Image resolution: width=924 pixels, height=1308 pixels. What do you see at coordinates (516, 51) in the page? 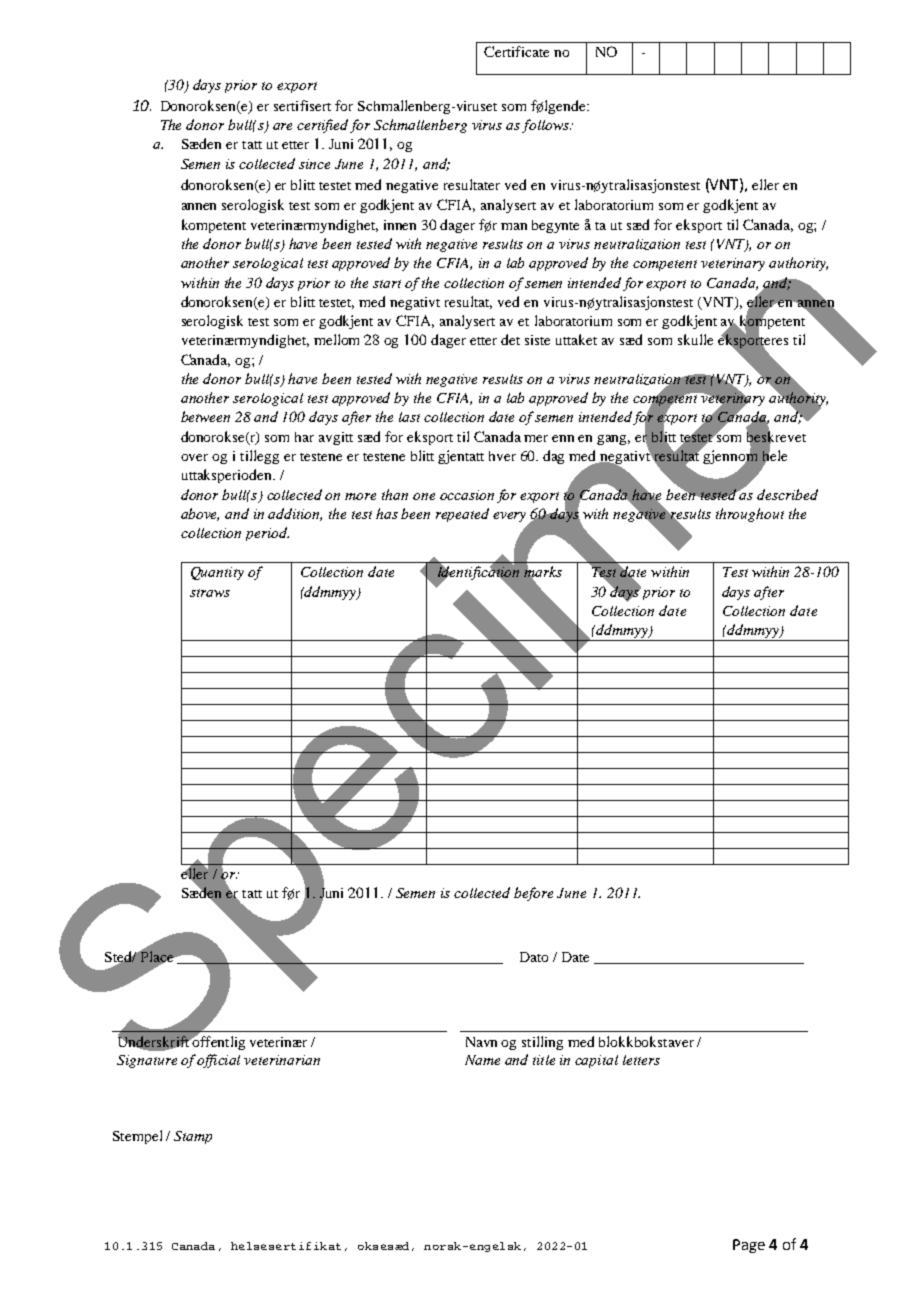
I see `Certificate` at bounding box center [516, 51].
